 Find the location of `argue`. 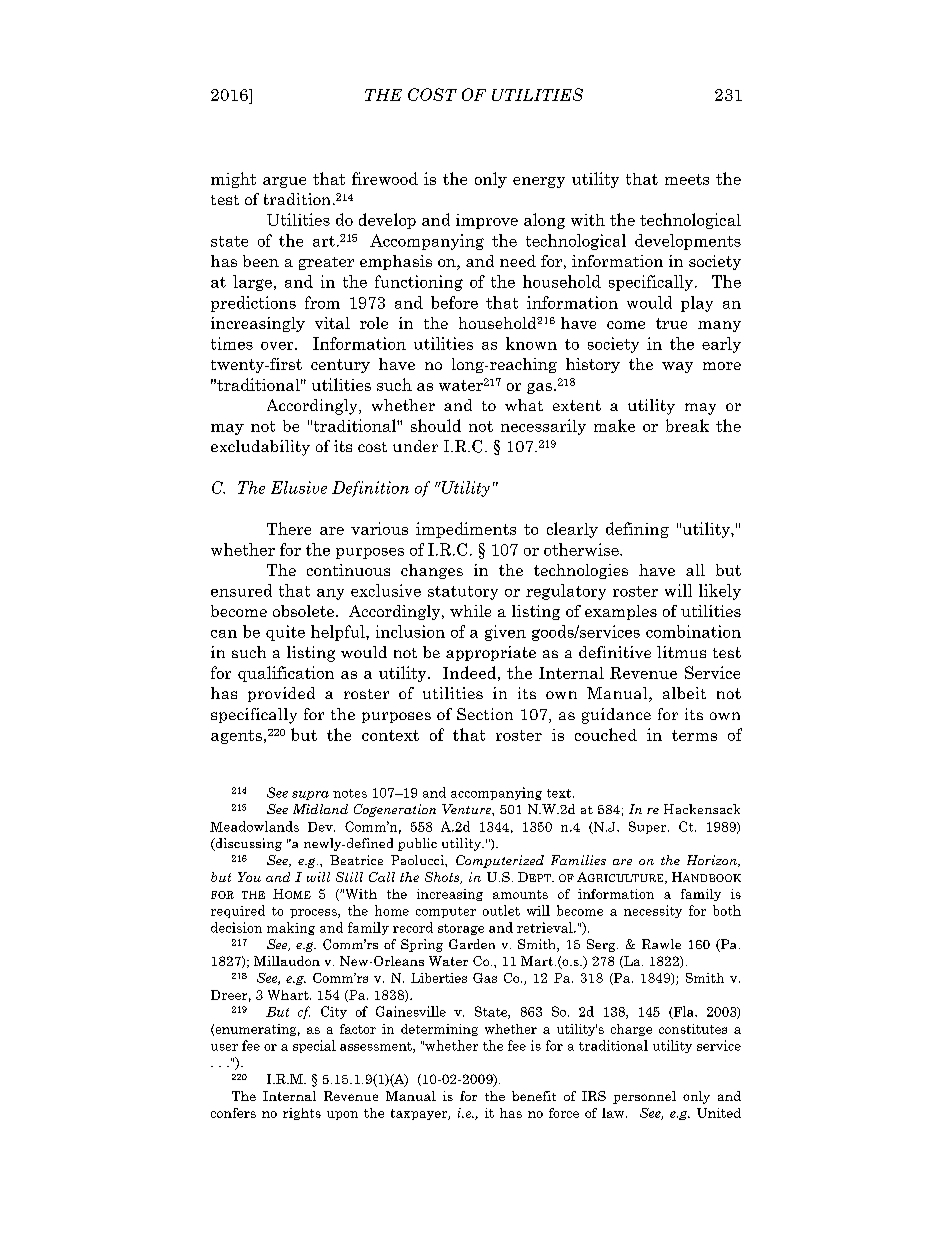

argue is located at coordinates (284, 182).
